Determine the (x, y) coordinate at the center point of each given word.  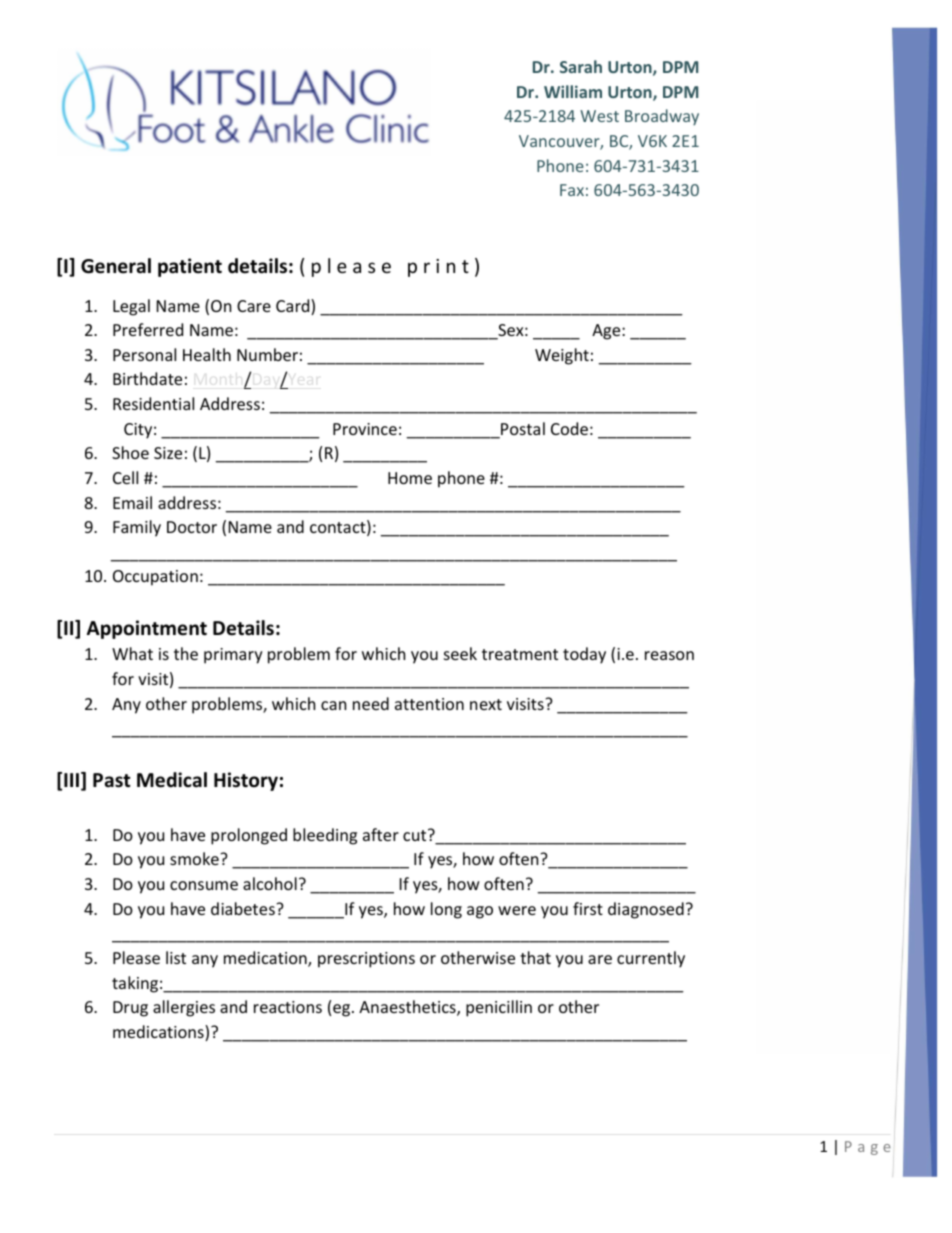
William (573, 91)
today (584, 655)
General (116, 266)
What (132, 653)
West (599, 116)
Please (136, 957)
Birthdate (147, 378)
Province (365, 429)
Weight (562, 356)
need (371, 703)
